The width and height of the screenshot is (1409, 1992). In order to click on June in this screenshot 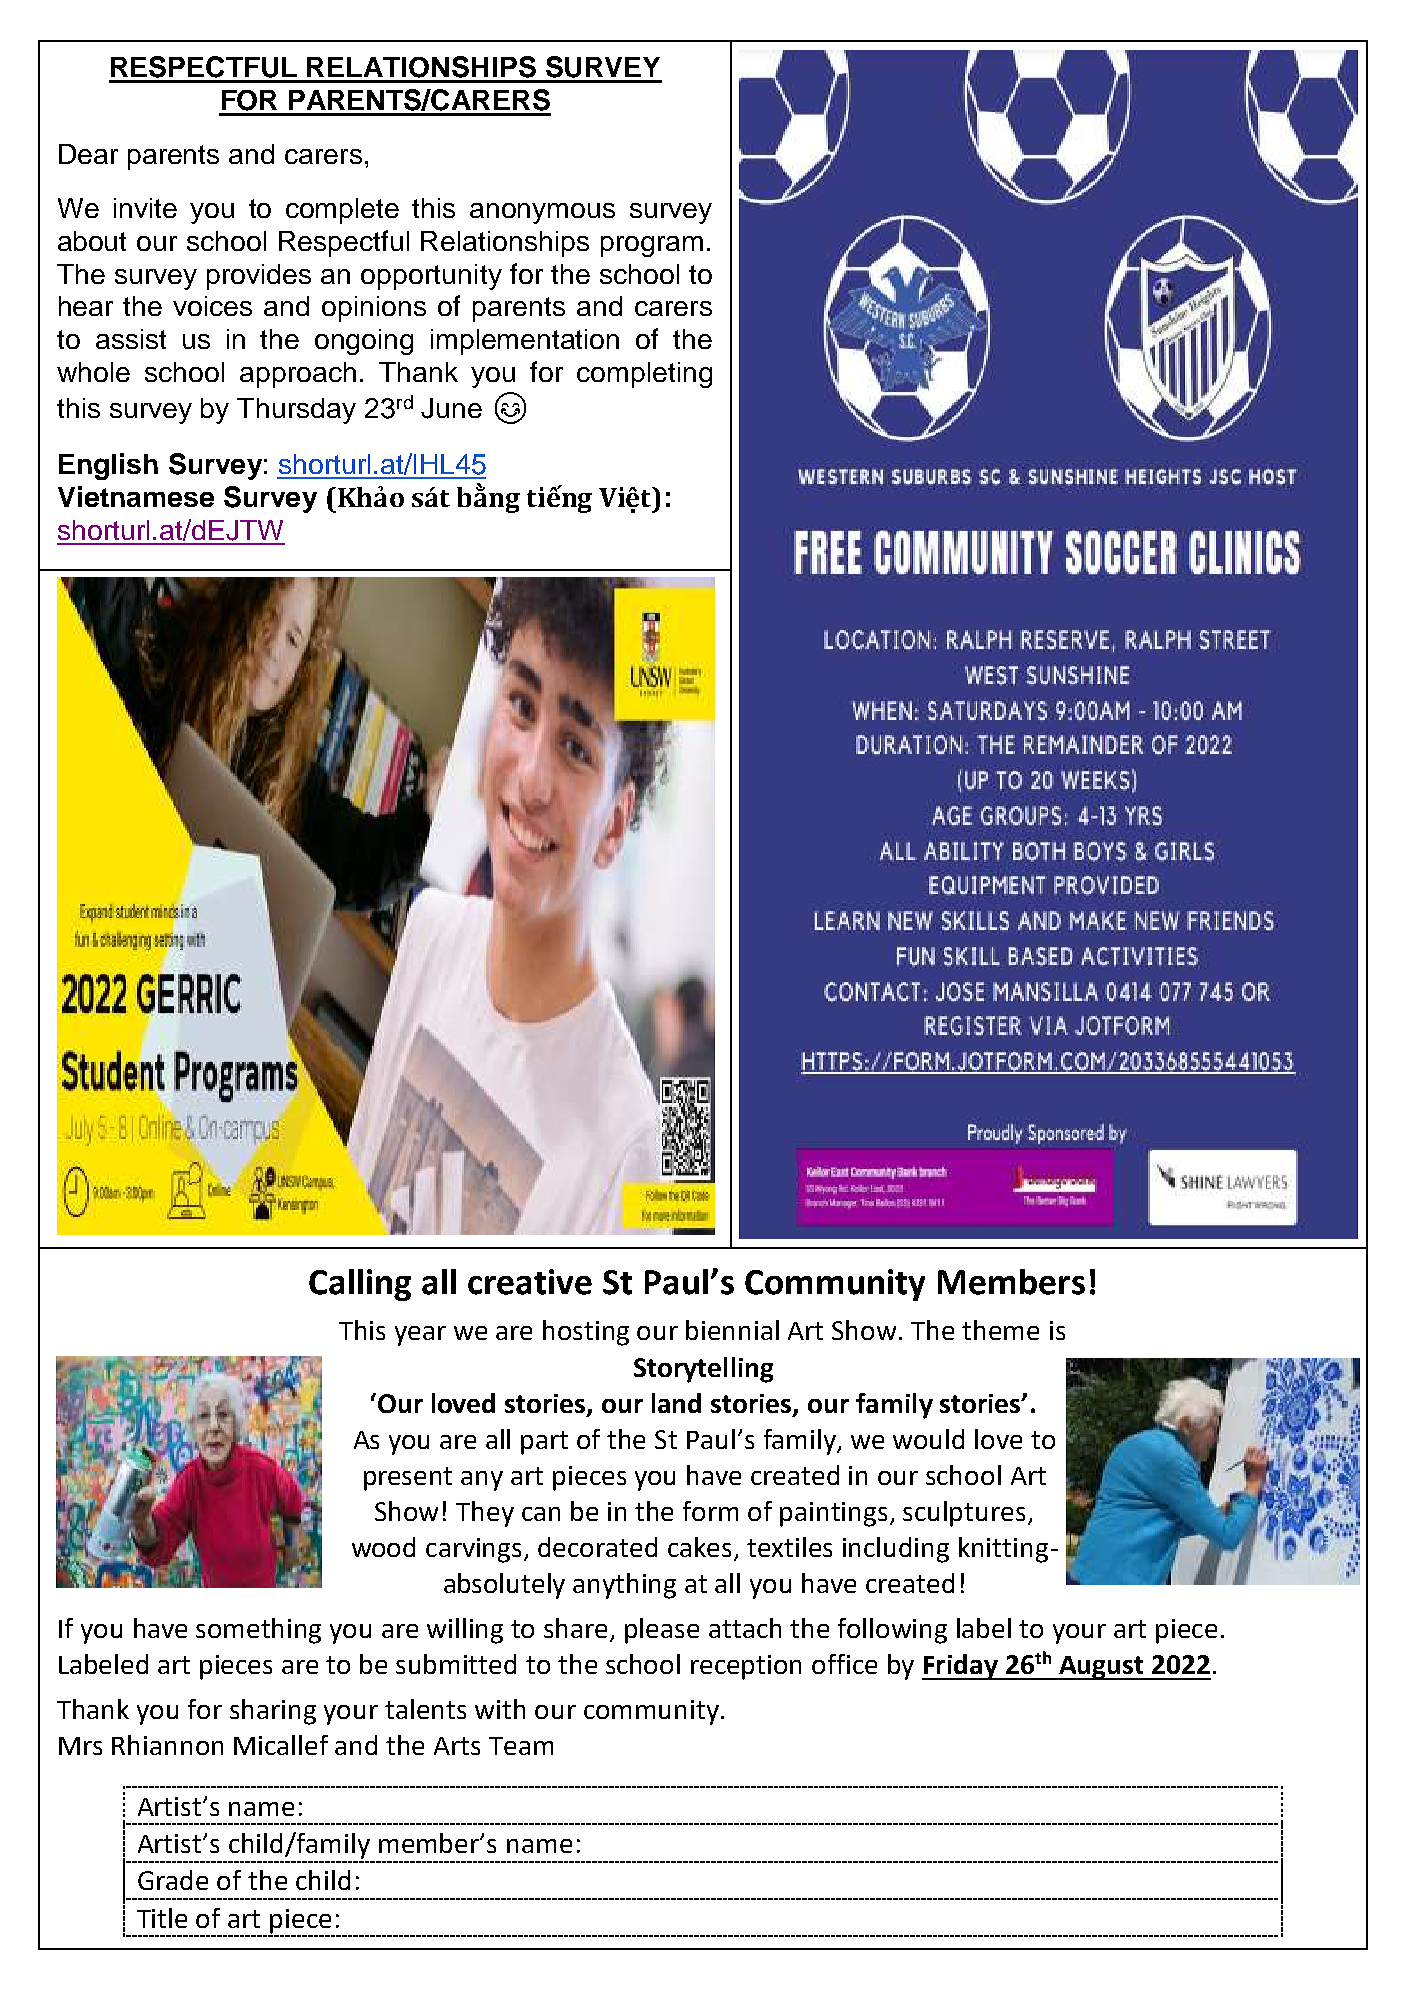, I will do `click(451, 408)`.
